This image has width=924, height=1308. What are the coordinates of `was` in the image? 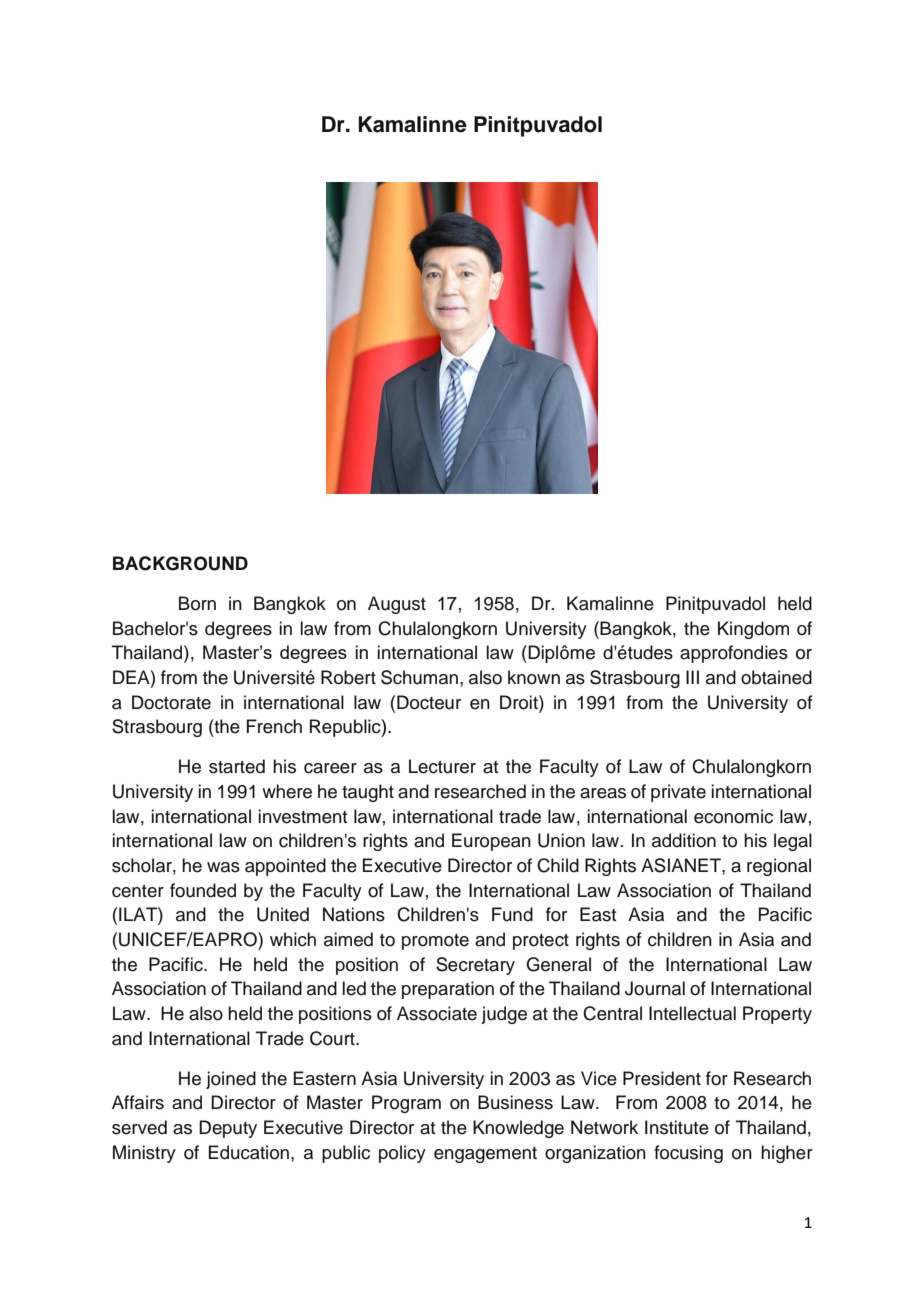 It's located at (223, 867).
